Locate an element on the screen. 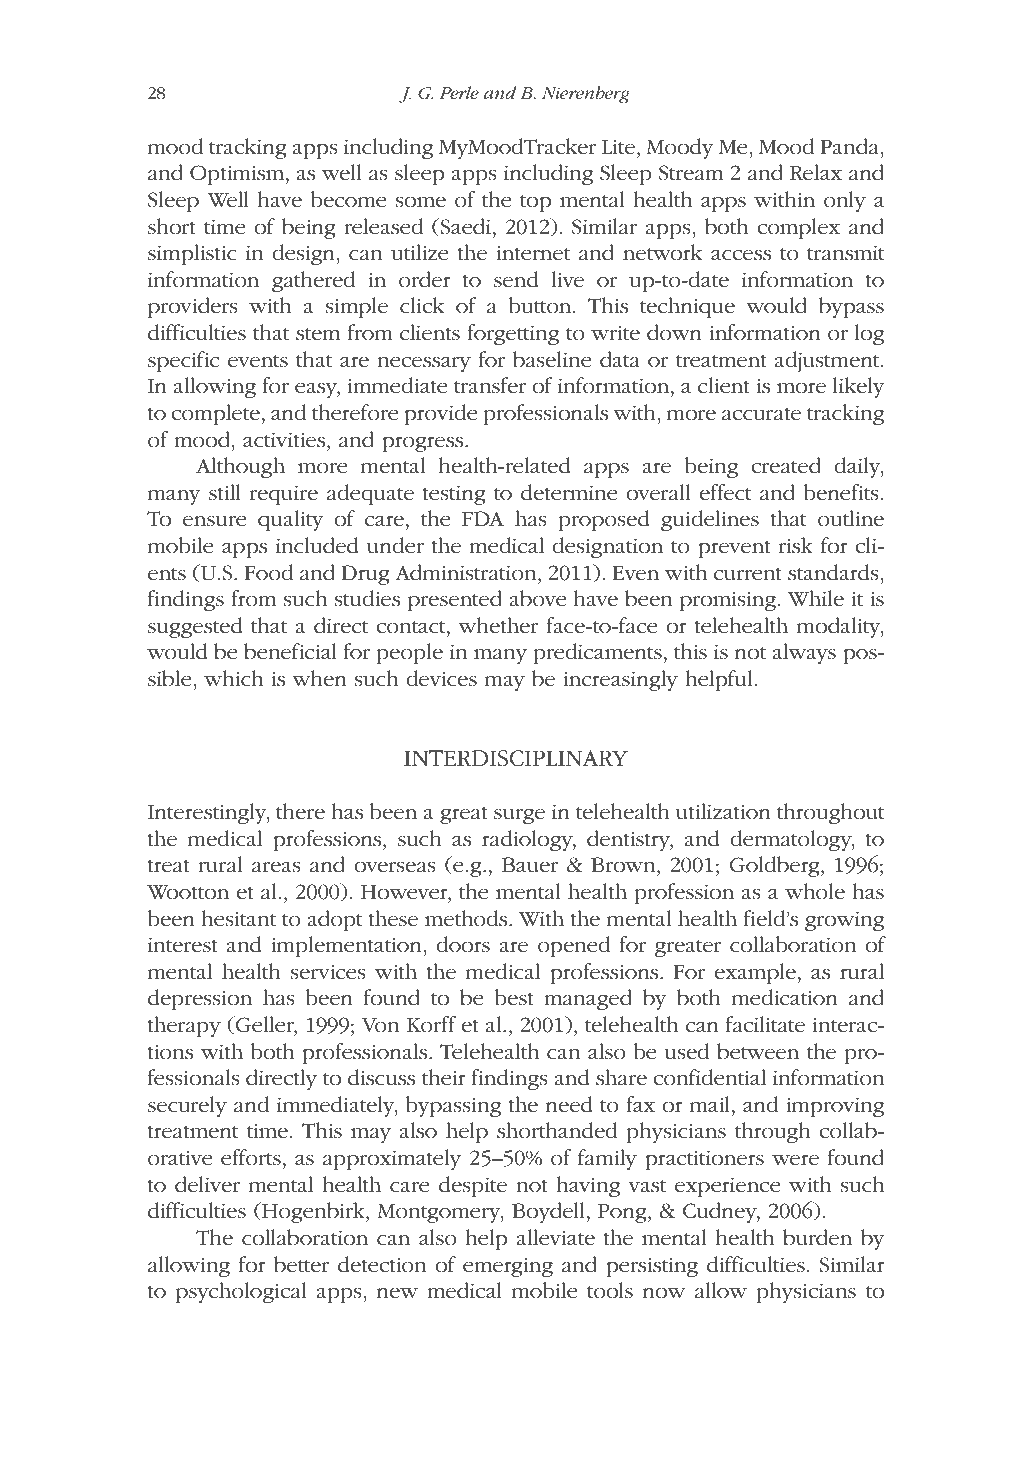 The image size is (1032, 1474). accurate is located at coordinates (761, 414).
